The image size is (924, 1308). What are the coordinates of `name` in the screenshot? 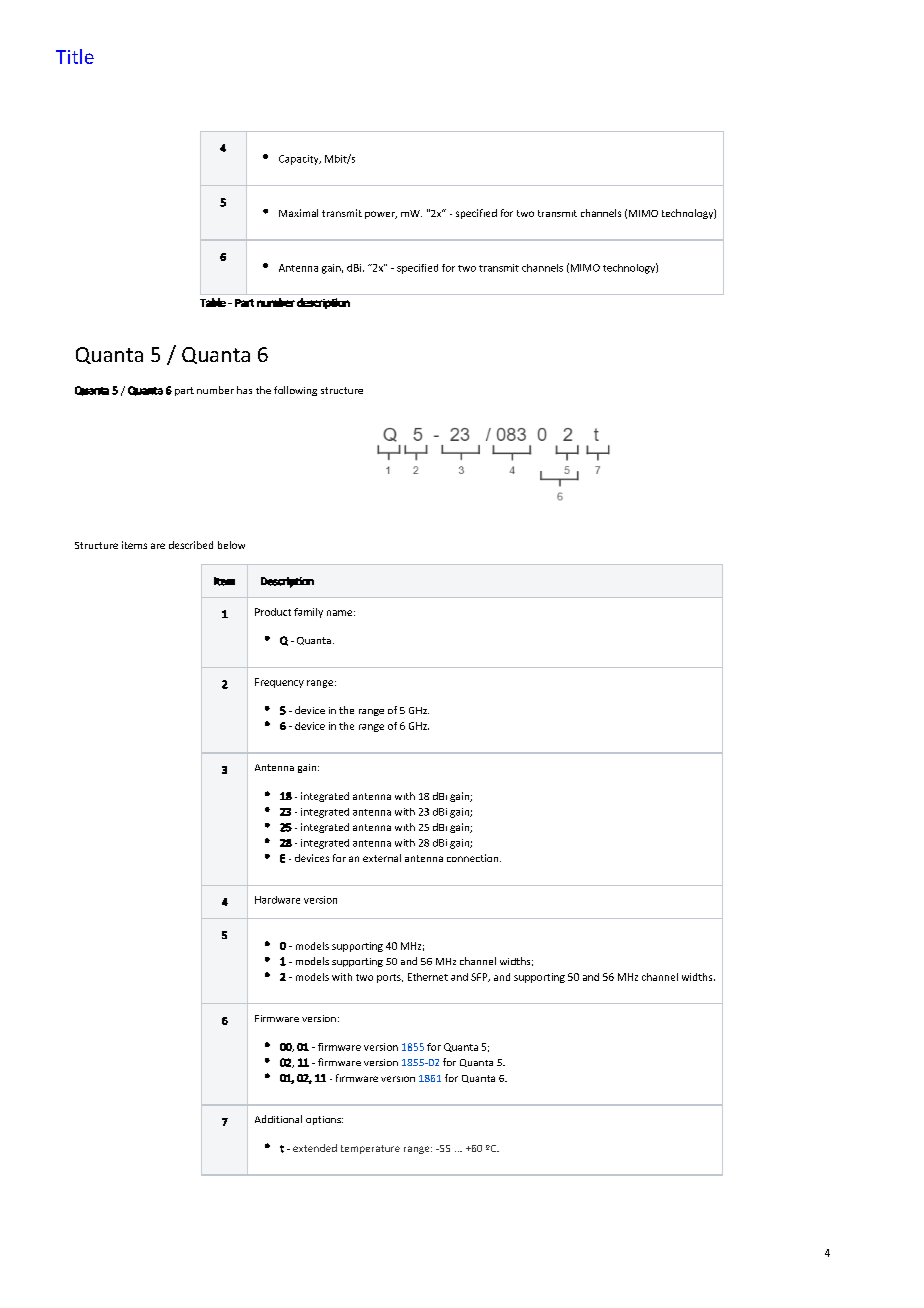 It's located at (339, 613).
